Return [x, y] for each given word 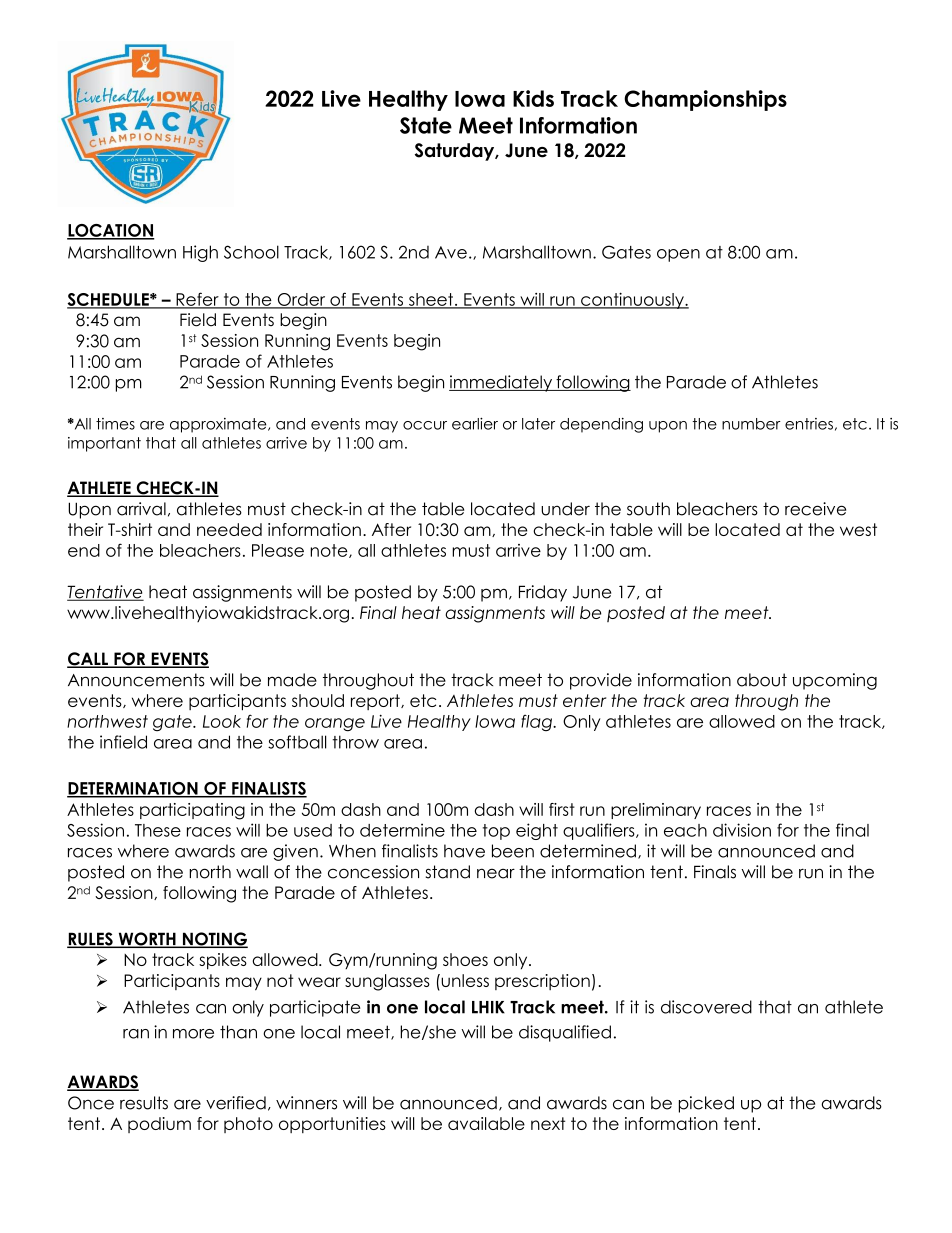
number [751, 424]
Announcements [136, 680]
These [158, 830]
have [464, 851]
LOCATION [111, 231]
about [762, 680]
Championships [705, 100]
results [144, 1103]
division [742, 830]
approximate [219, 425]
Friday [543, 593]
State [426, 125]
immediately [502, 383]
